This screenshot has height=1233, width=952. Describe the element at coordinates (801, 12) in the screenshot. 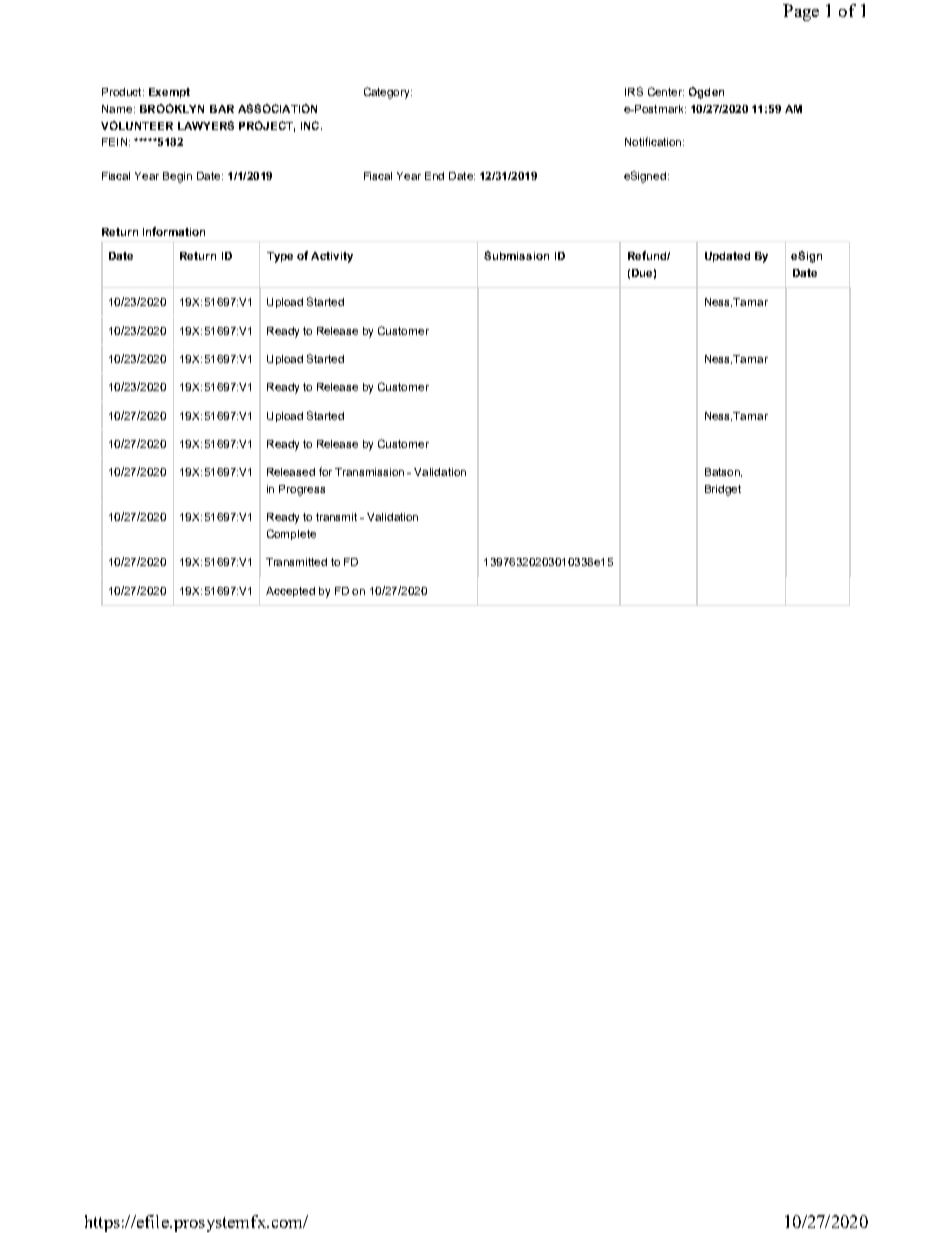

I see `Page` at that location.
